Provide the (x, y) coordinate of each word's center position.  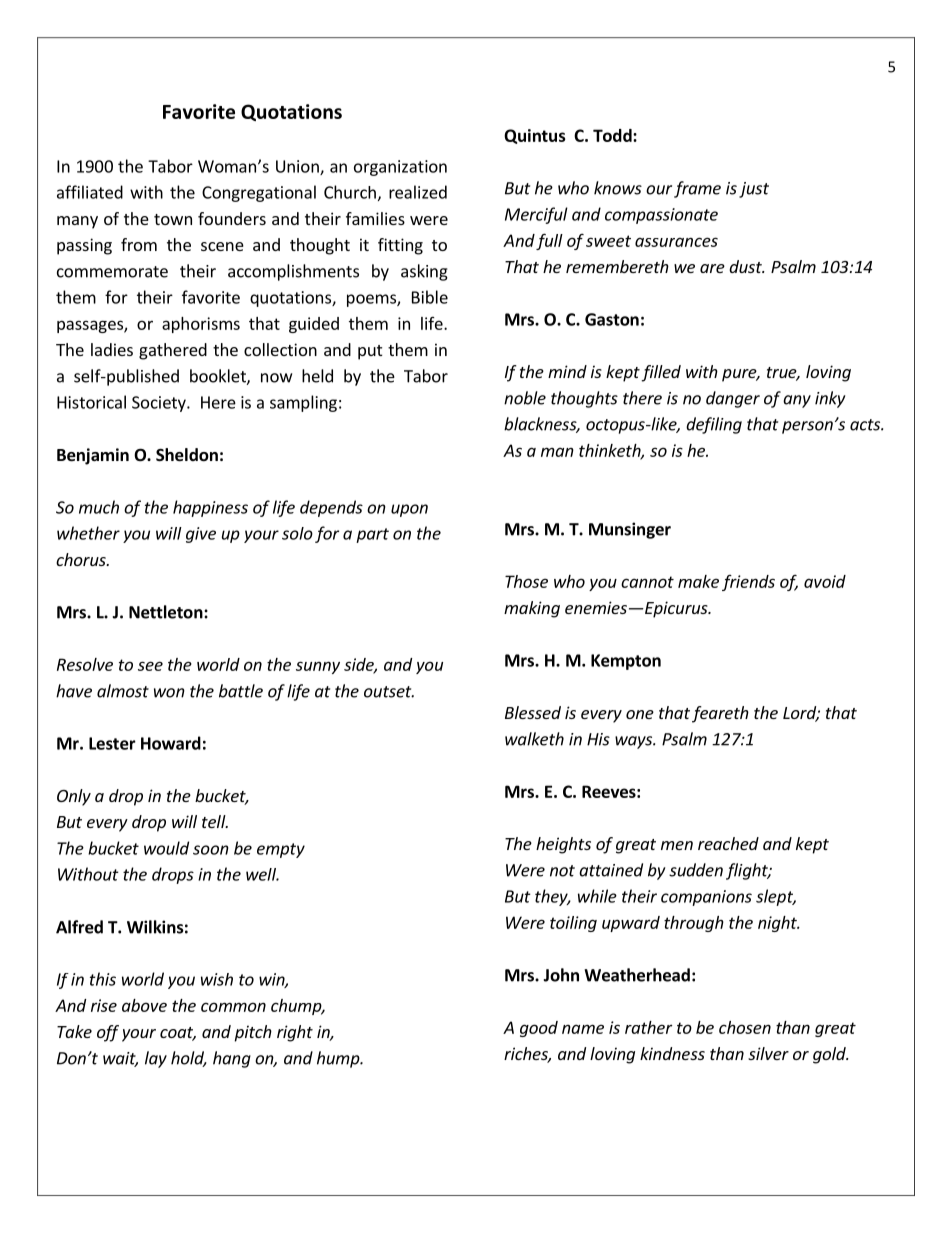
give (201, 535)
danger (733, 399)
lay (156, 1059)
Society (160, 404)
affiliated (90, 192)
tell (215, 821)
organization (400, 168)
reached (728, 843)
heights (563, 845)
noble (525, 398)
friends (748, 583)
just (754, 190)
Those (526, 581)
